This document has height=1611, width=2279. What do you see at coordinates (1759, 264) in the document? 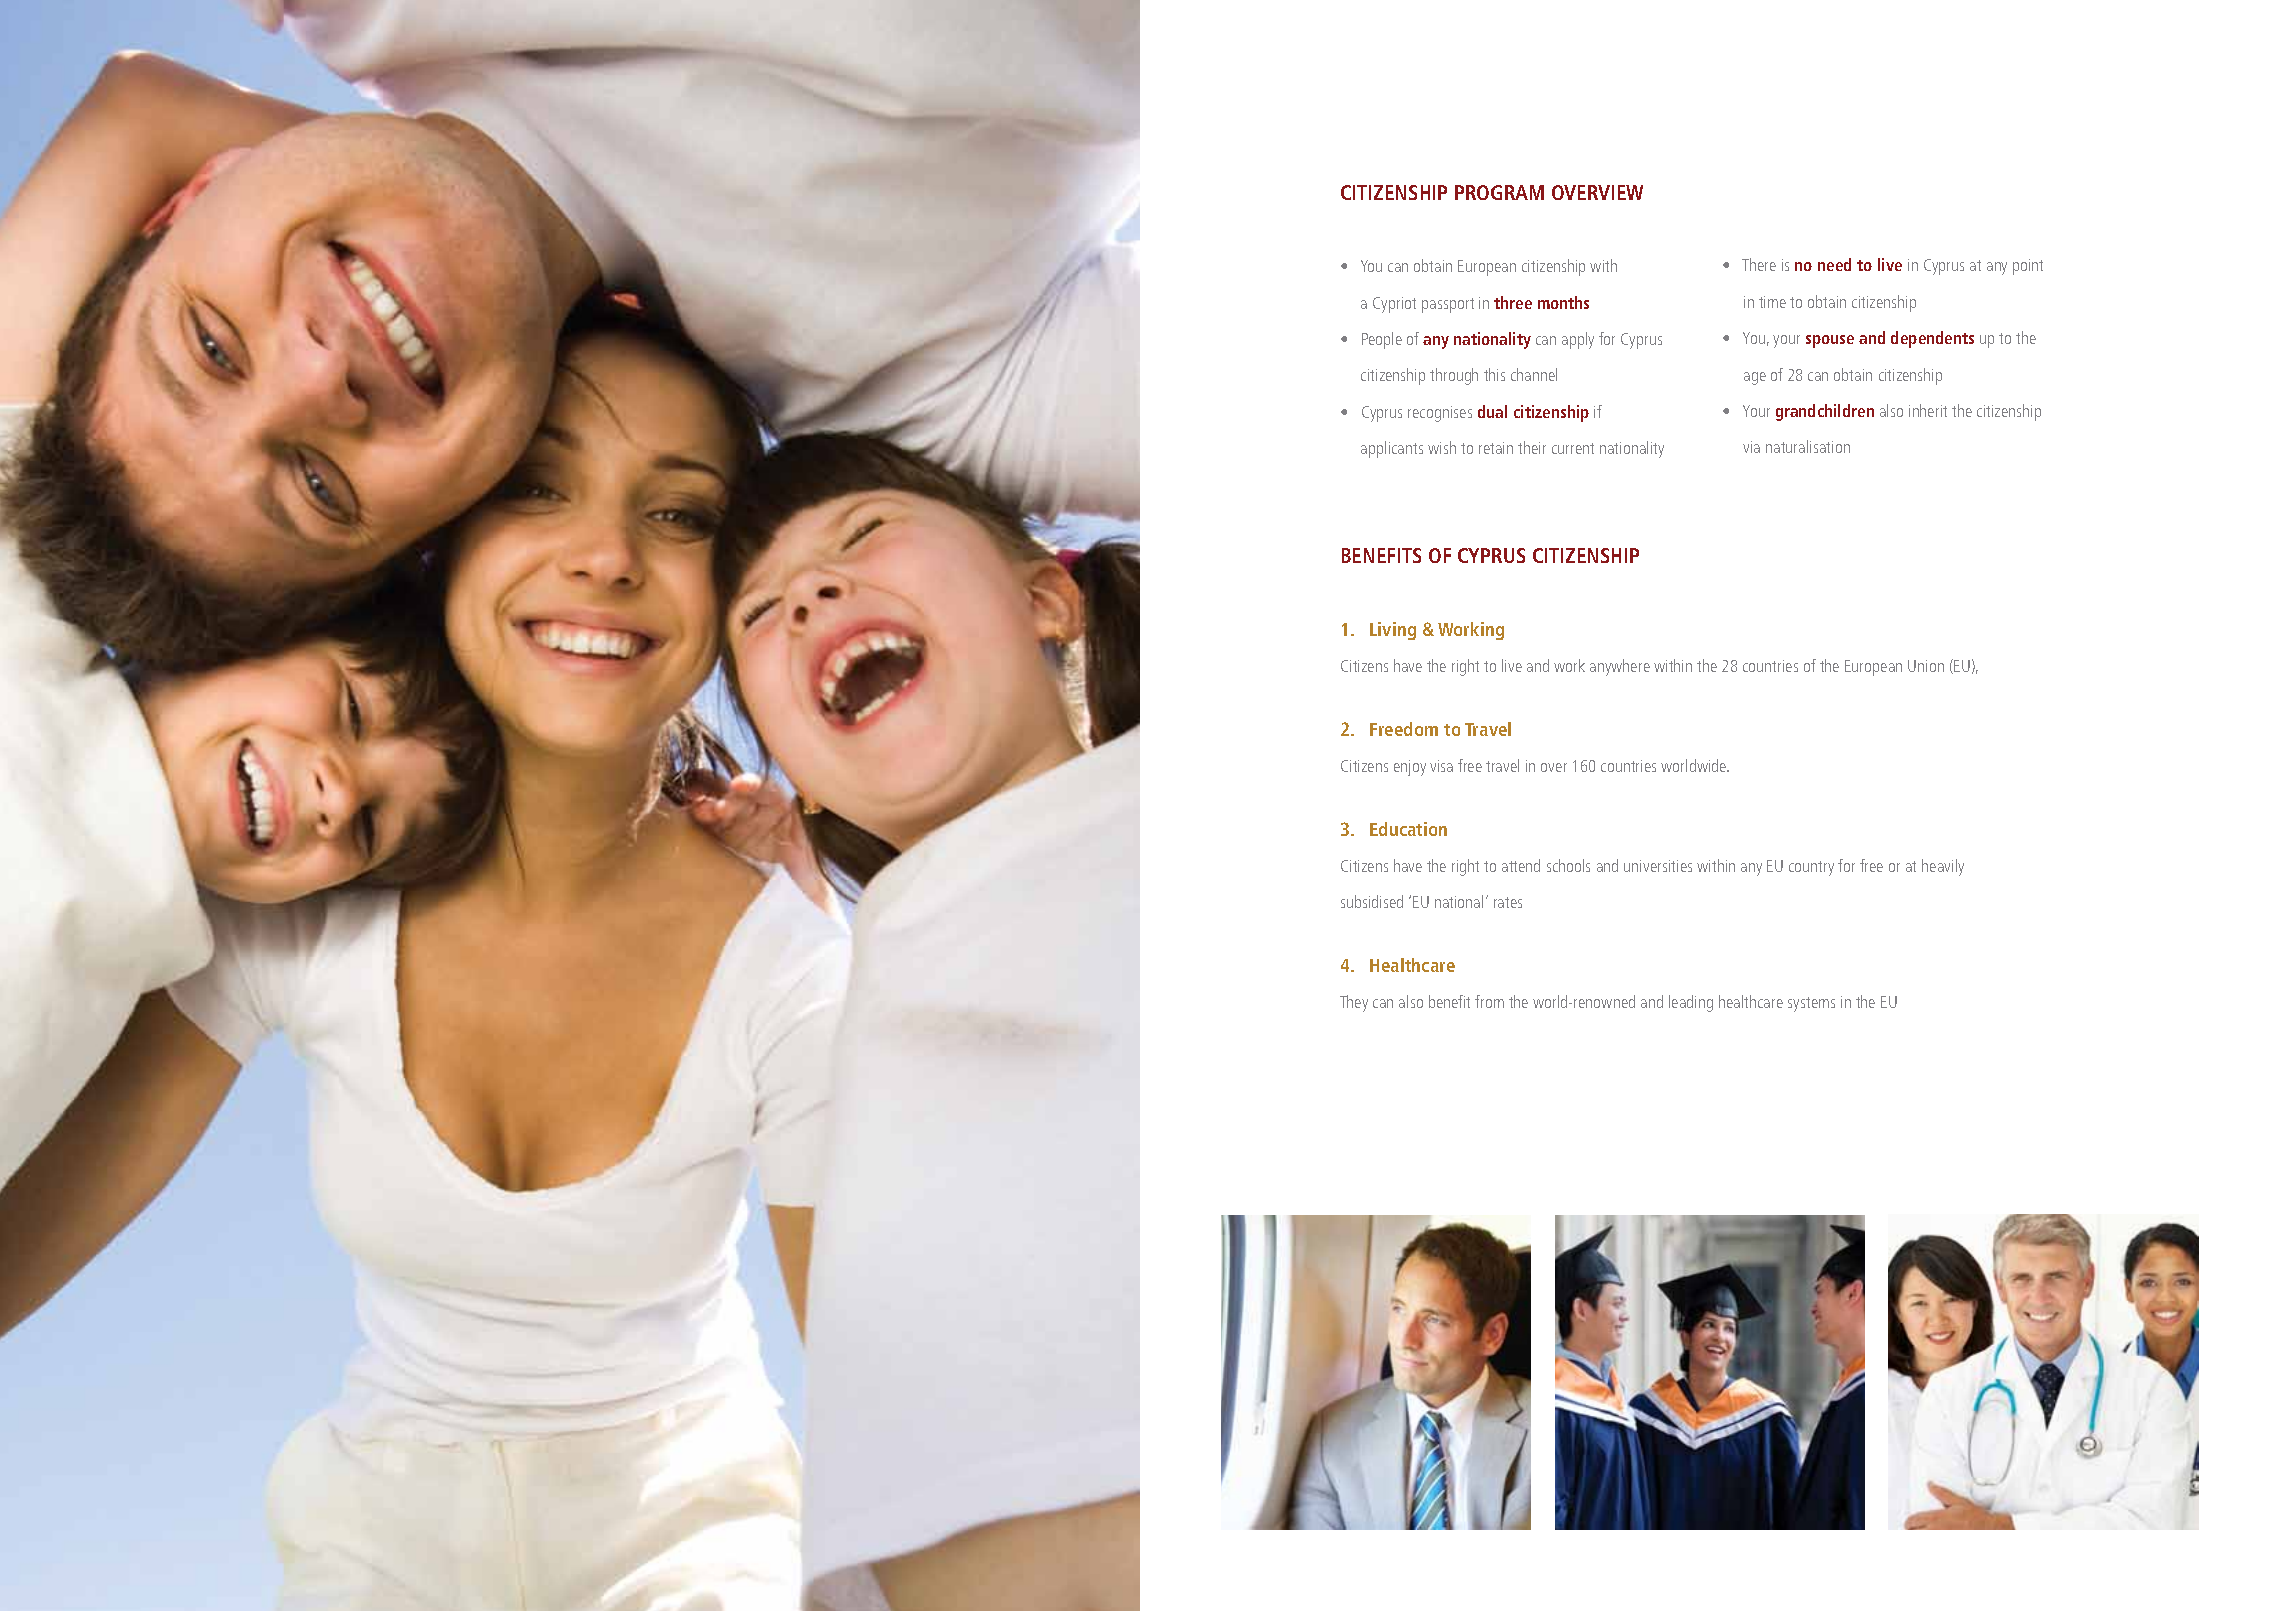
I see `There` at bounding box center [1759, 264].
